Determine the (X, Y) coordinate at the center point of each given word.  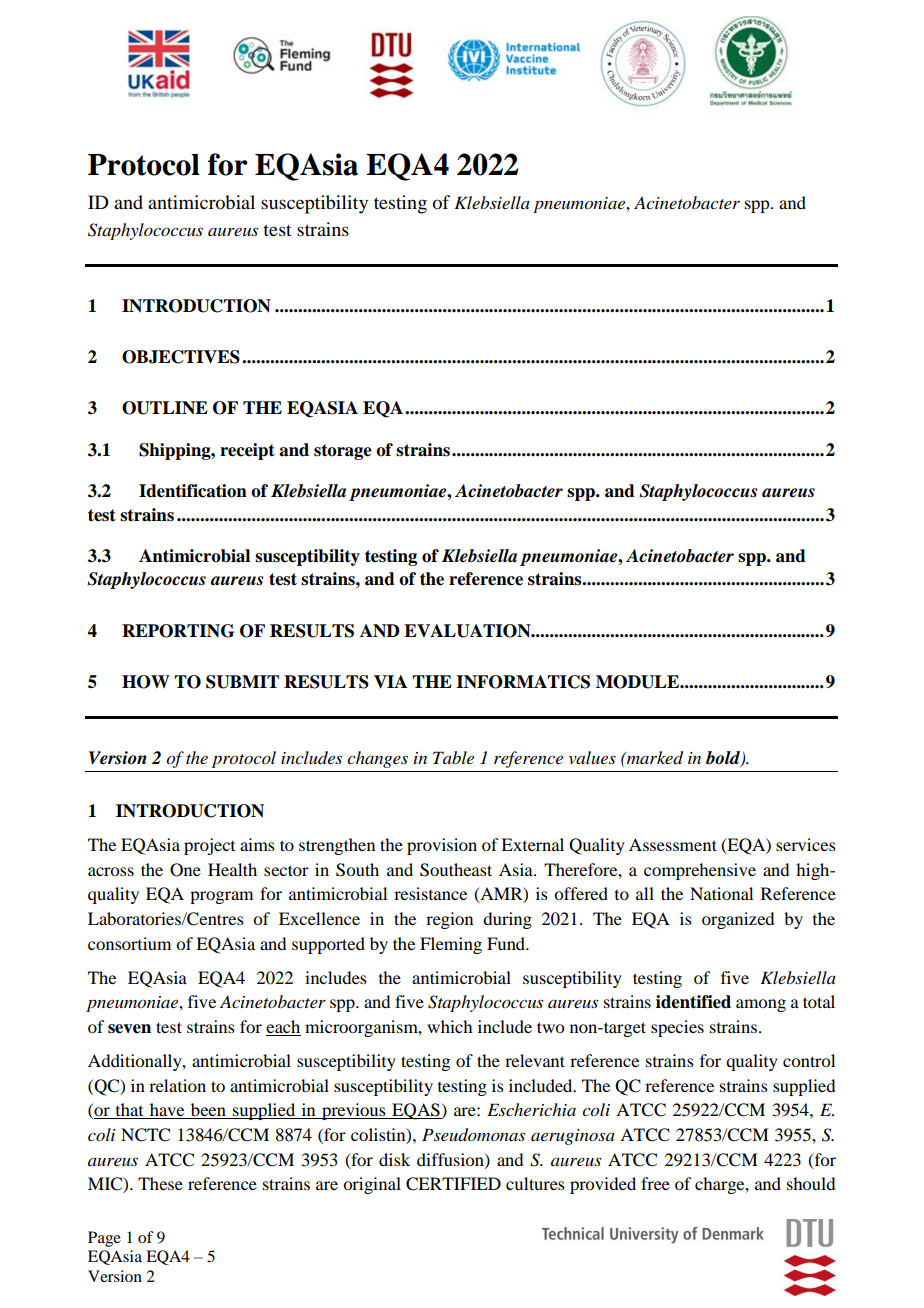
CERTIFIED (453, 1184)
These (160, 1183)
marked (654, 758)
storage (343, 452)
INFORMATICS (523, 682)
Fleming (451, 945)
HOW (146, 682)
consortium (129, 943)
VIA (390, 682)
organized (738, 920)
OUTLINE (165, 408)
